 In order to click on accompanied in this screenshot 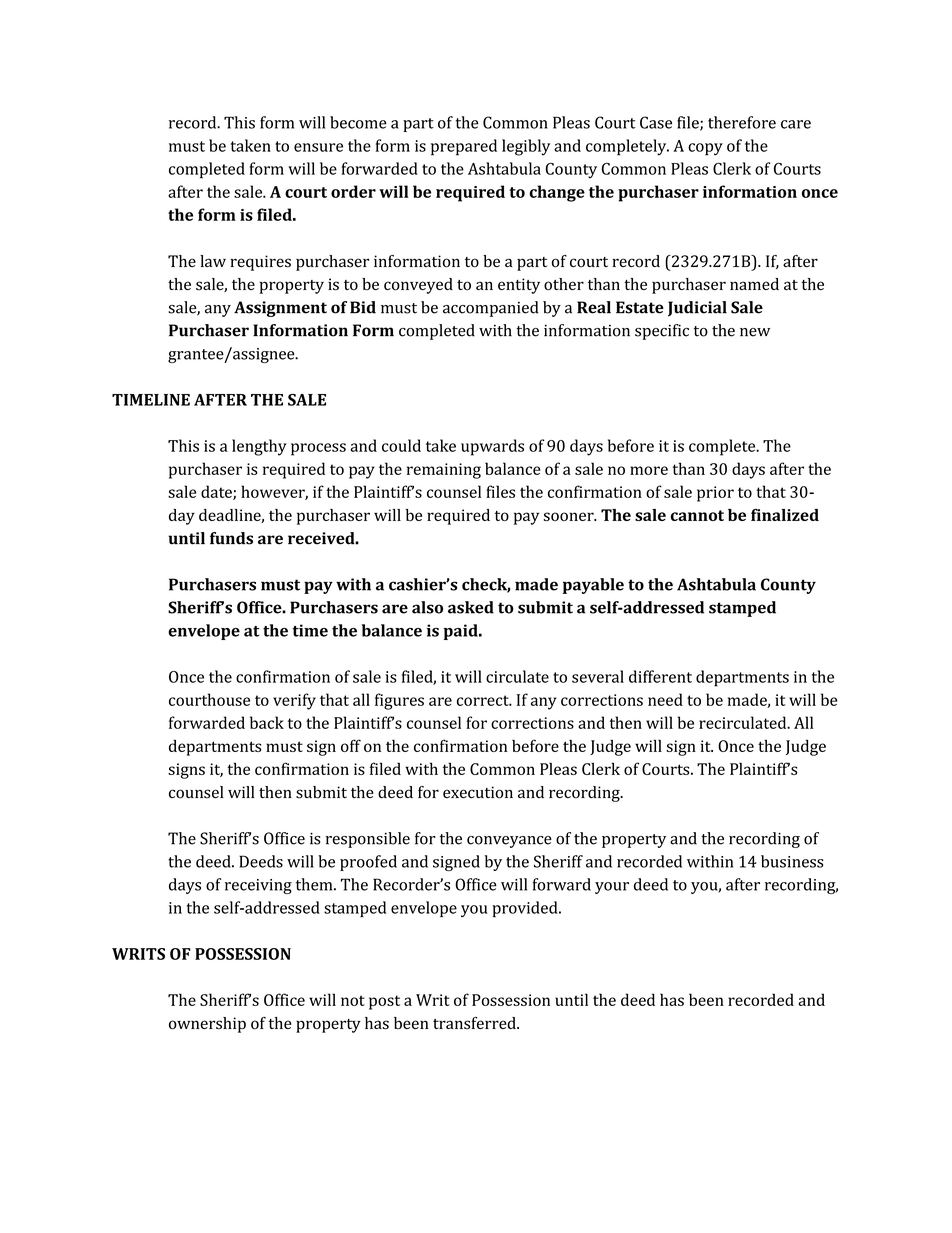, I will do `click(491, 309)`.
